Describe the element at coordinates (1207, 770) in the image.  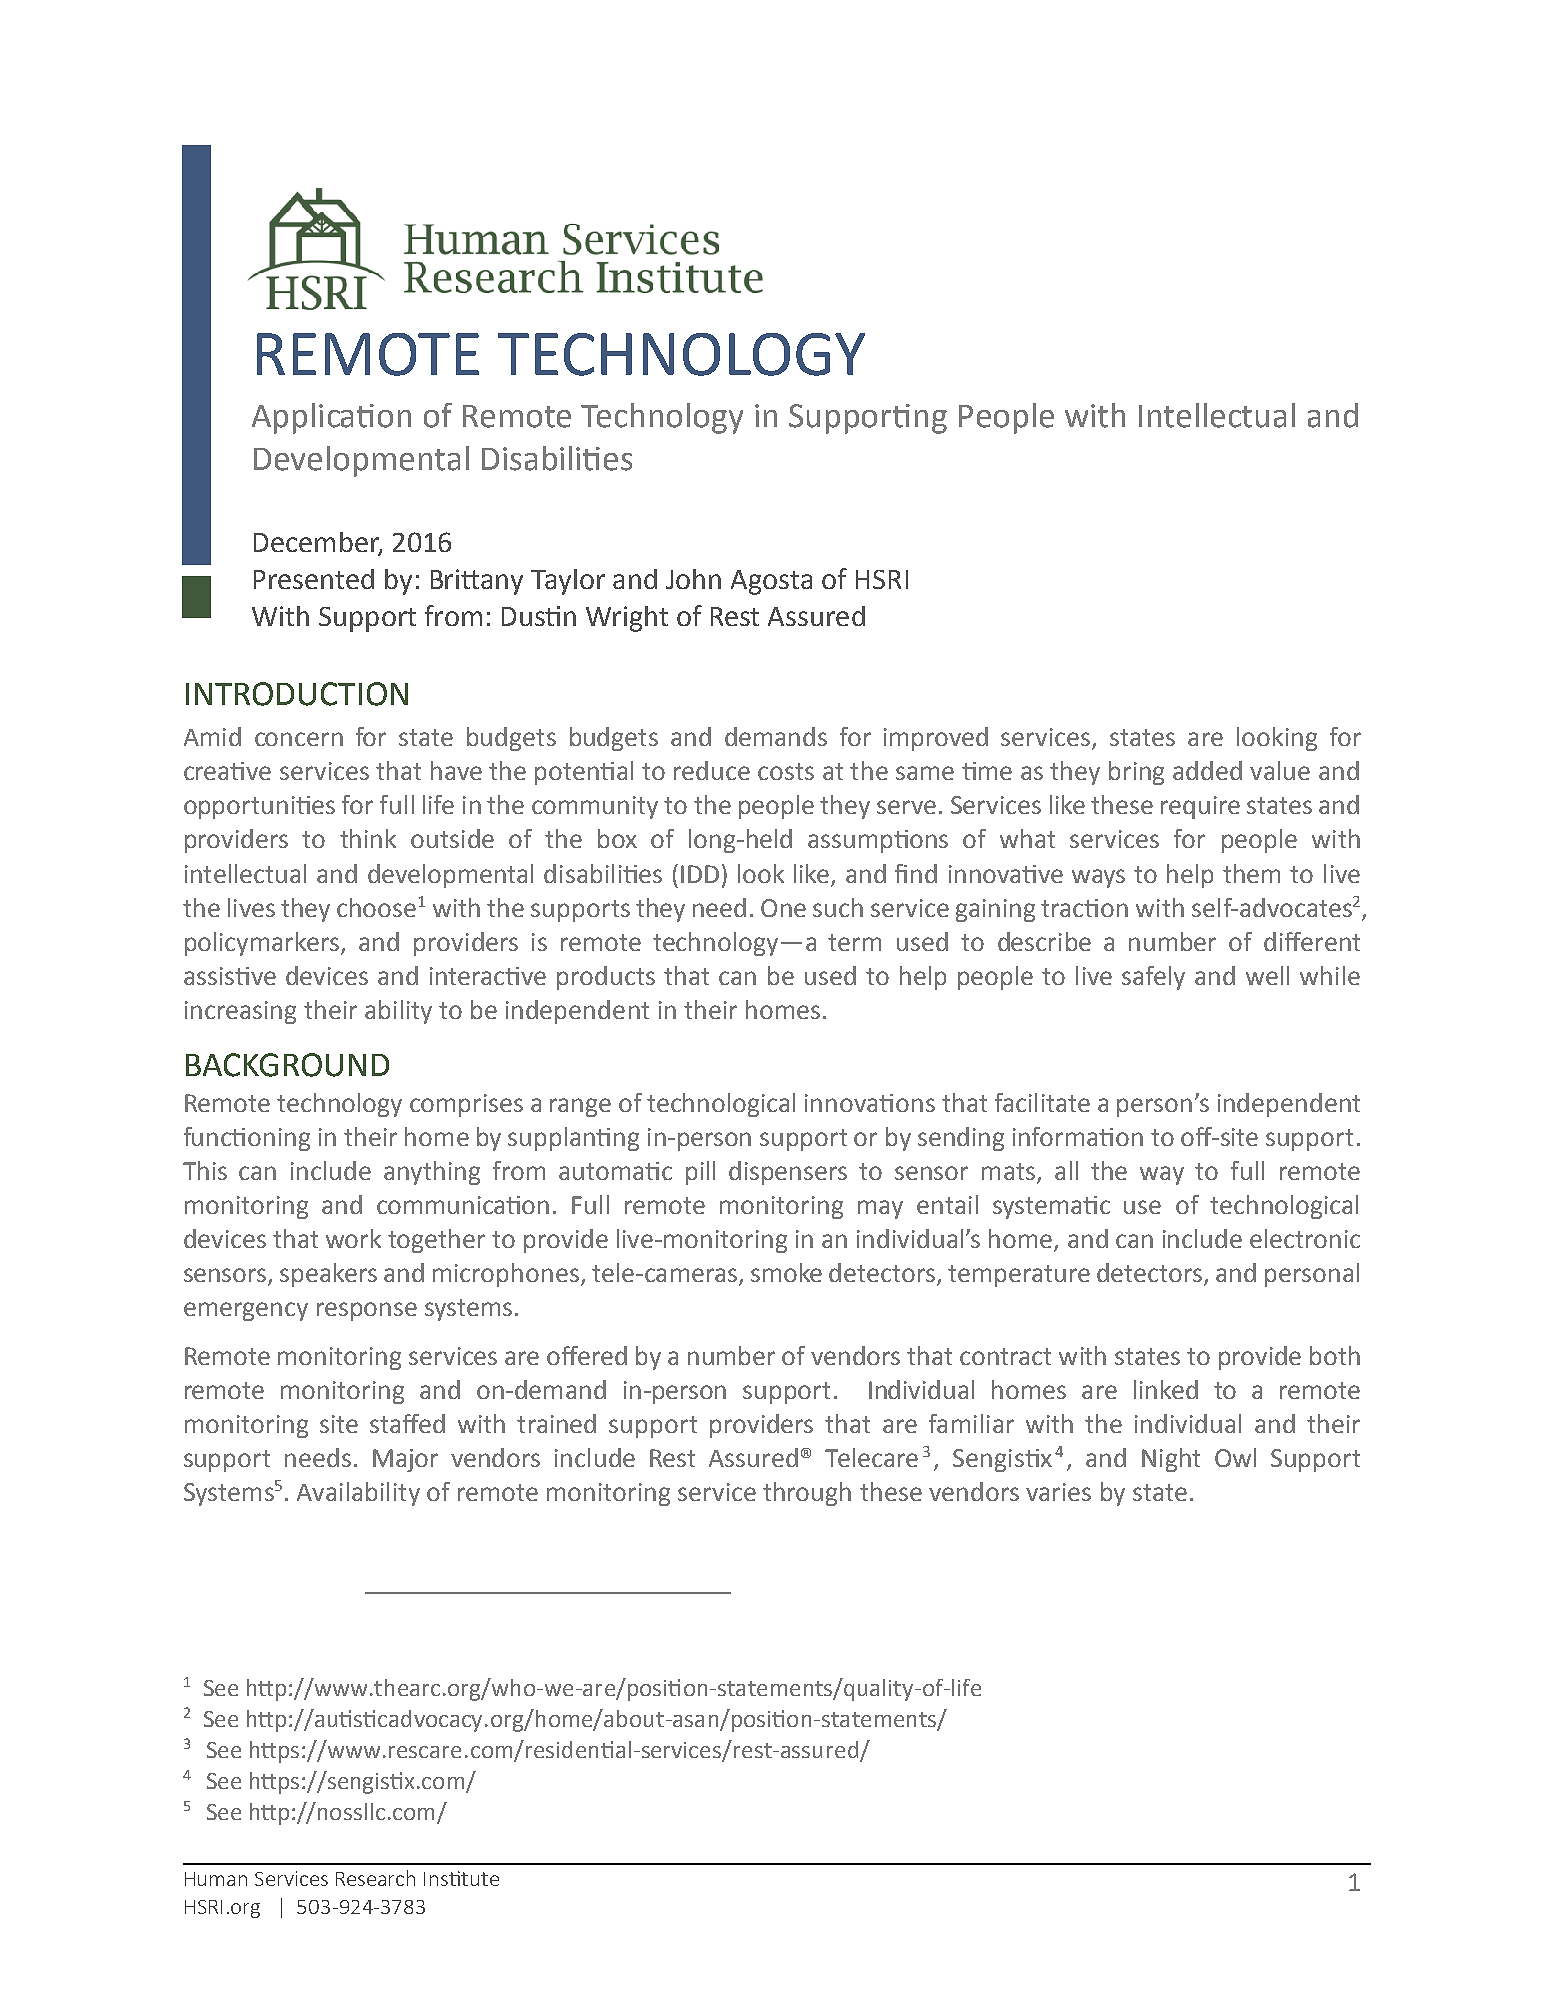
I see `added` at that location.
